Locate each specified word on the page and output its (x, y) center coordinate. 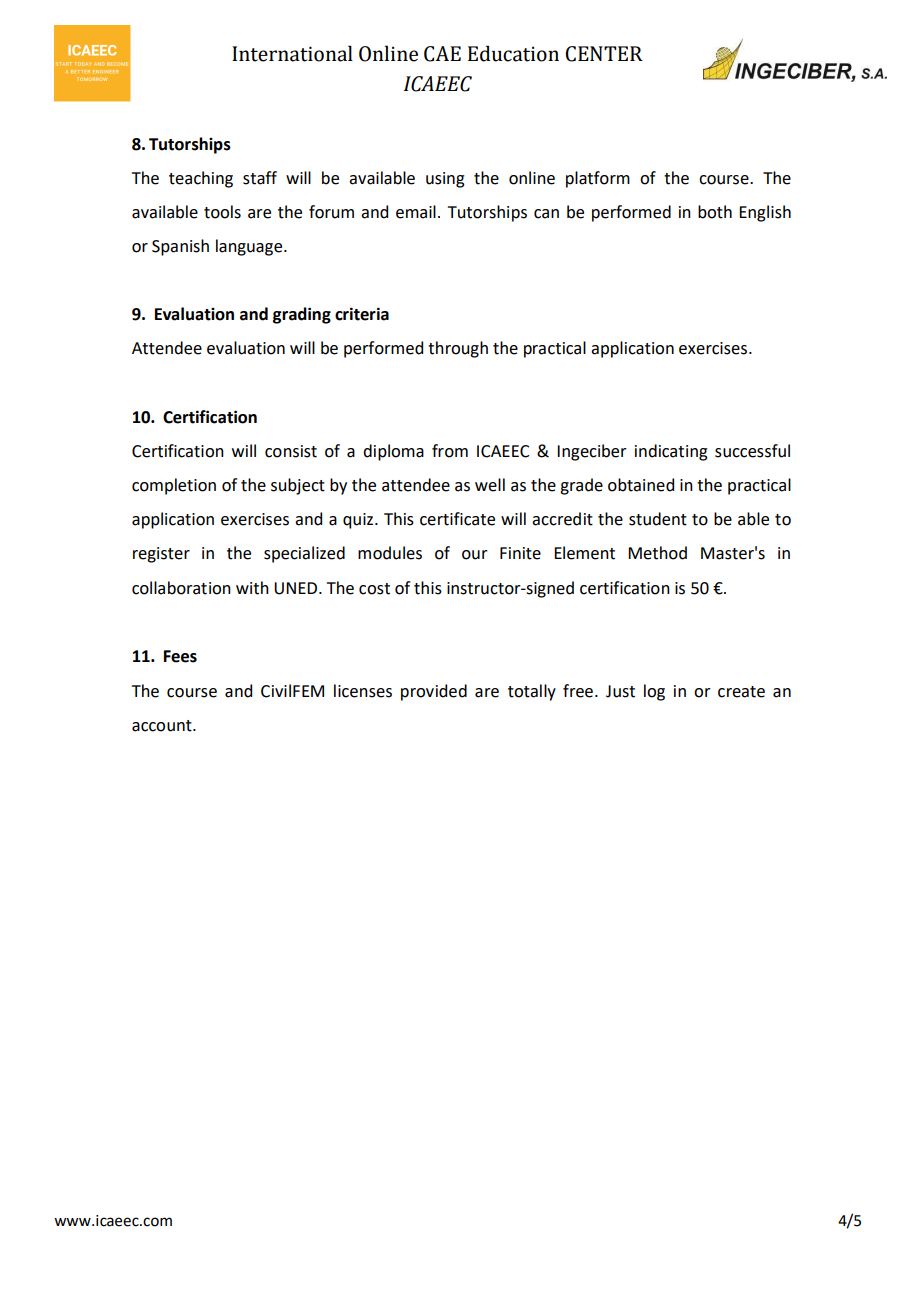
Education (513, 53)
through (458, 349)
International (292, 53)
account (163, 726)
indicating (671, 452)
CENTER (604, 54)
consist (291, 451)
